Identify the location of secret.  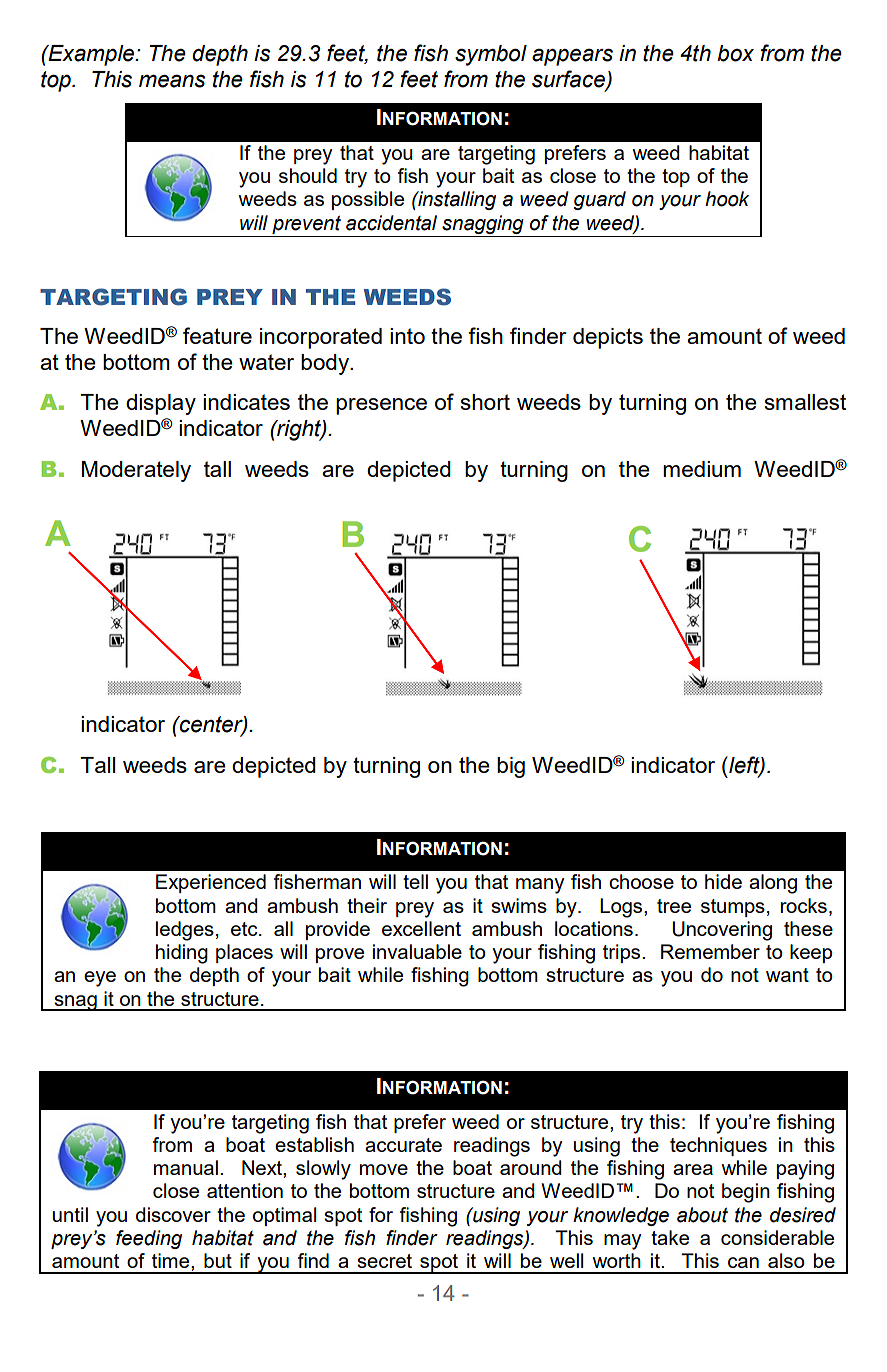
(384, 1261).
